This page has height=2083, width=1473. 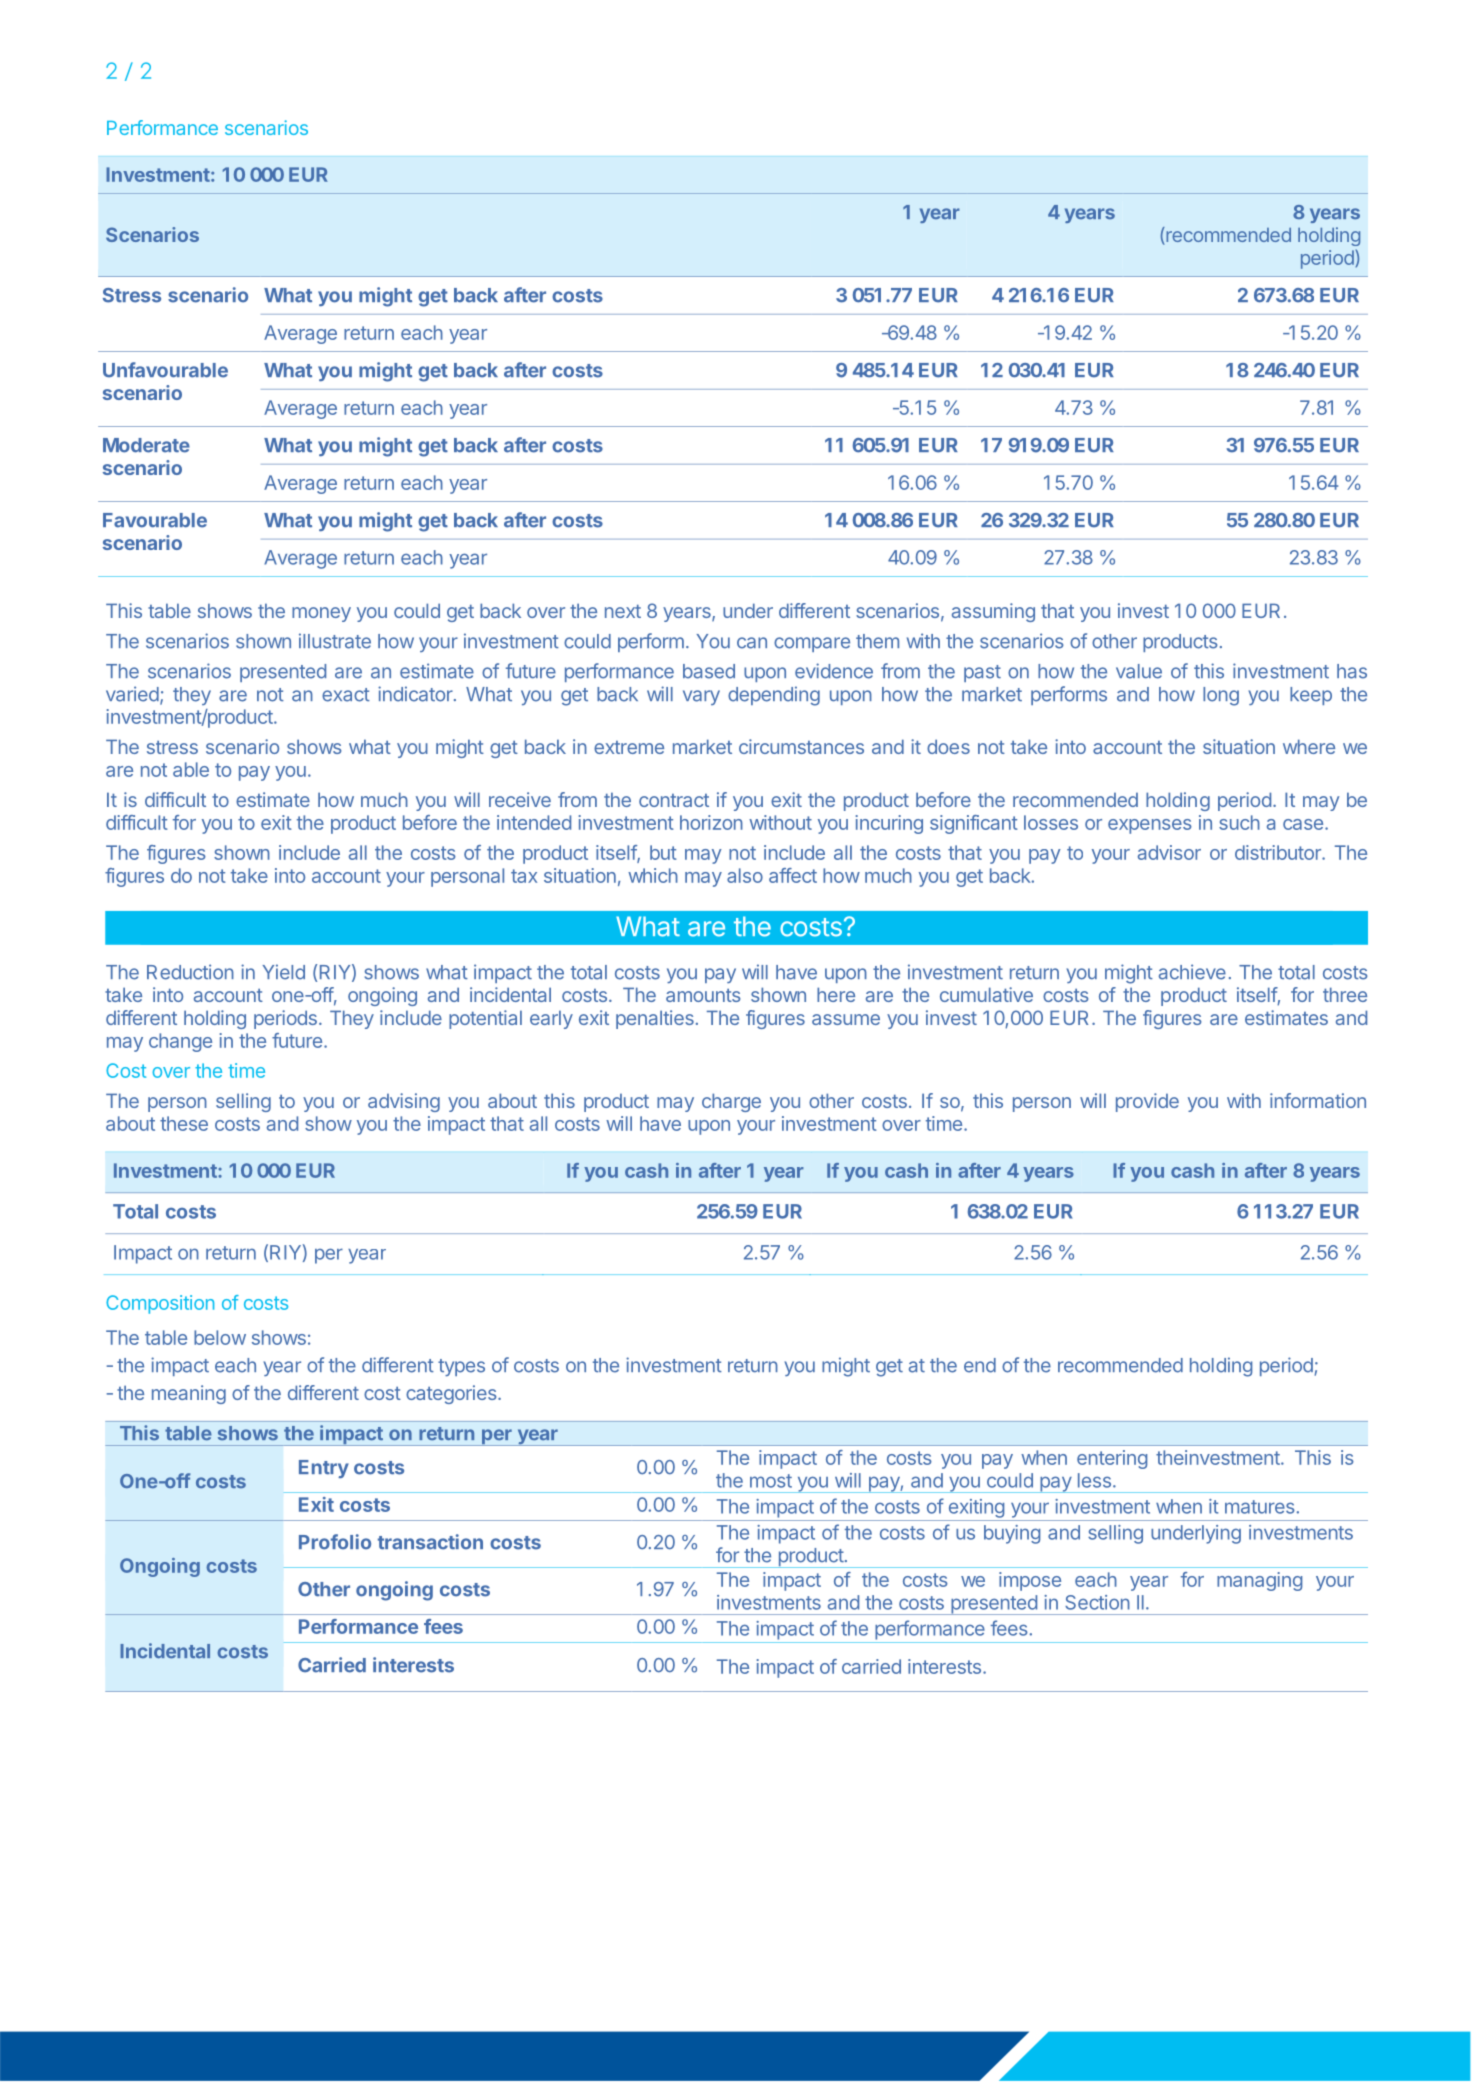 What do you see at coordinates (623, 611) in the page?
I see `next` at bounding box center [623, 611].
